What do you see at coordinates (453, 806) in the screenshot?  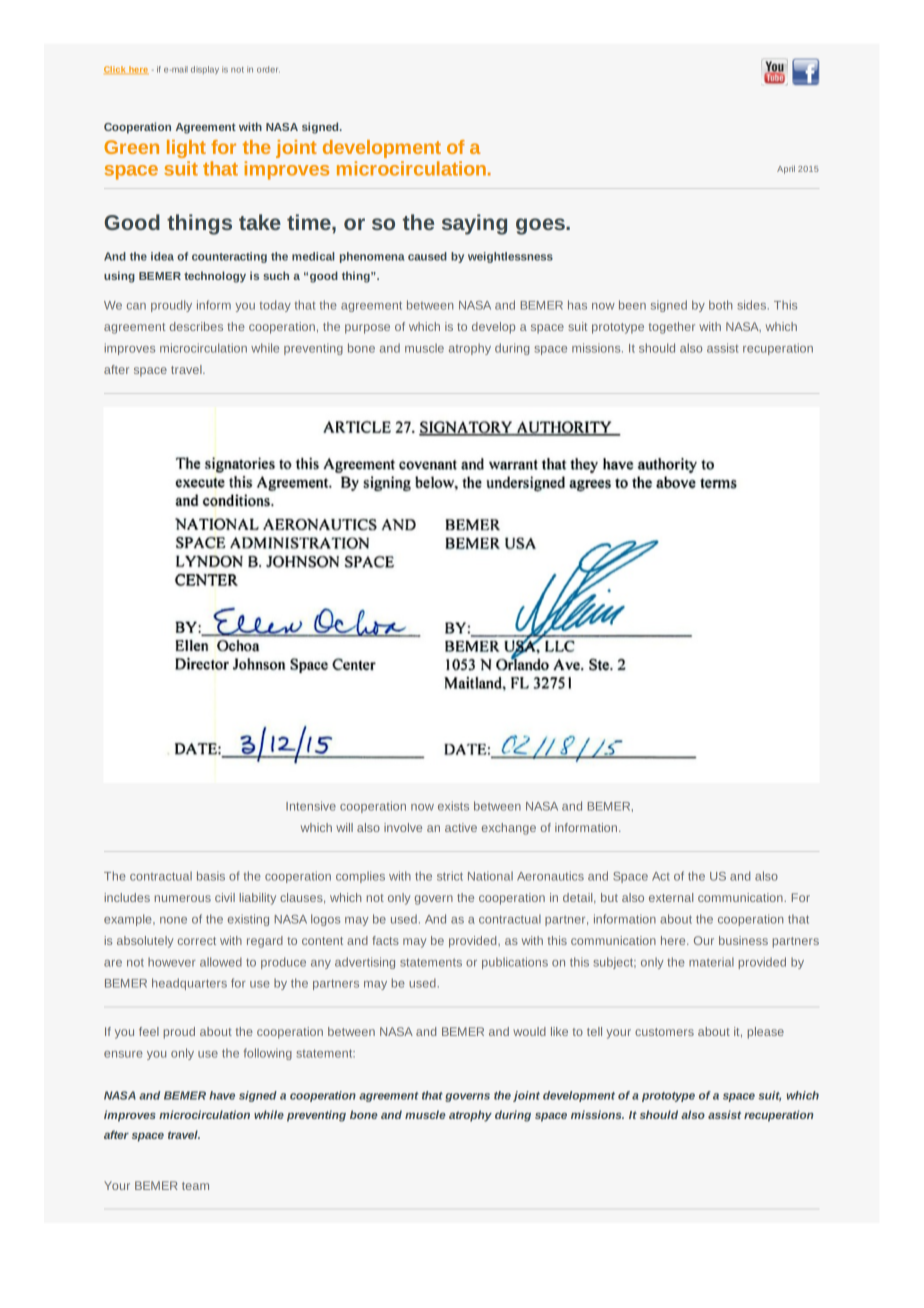 I see `exists` at bounding box center [453, 806].
